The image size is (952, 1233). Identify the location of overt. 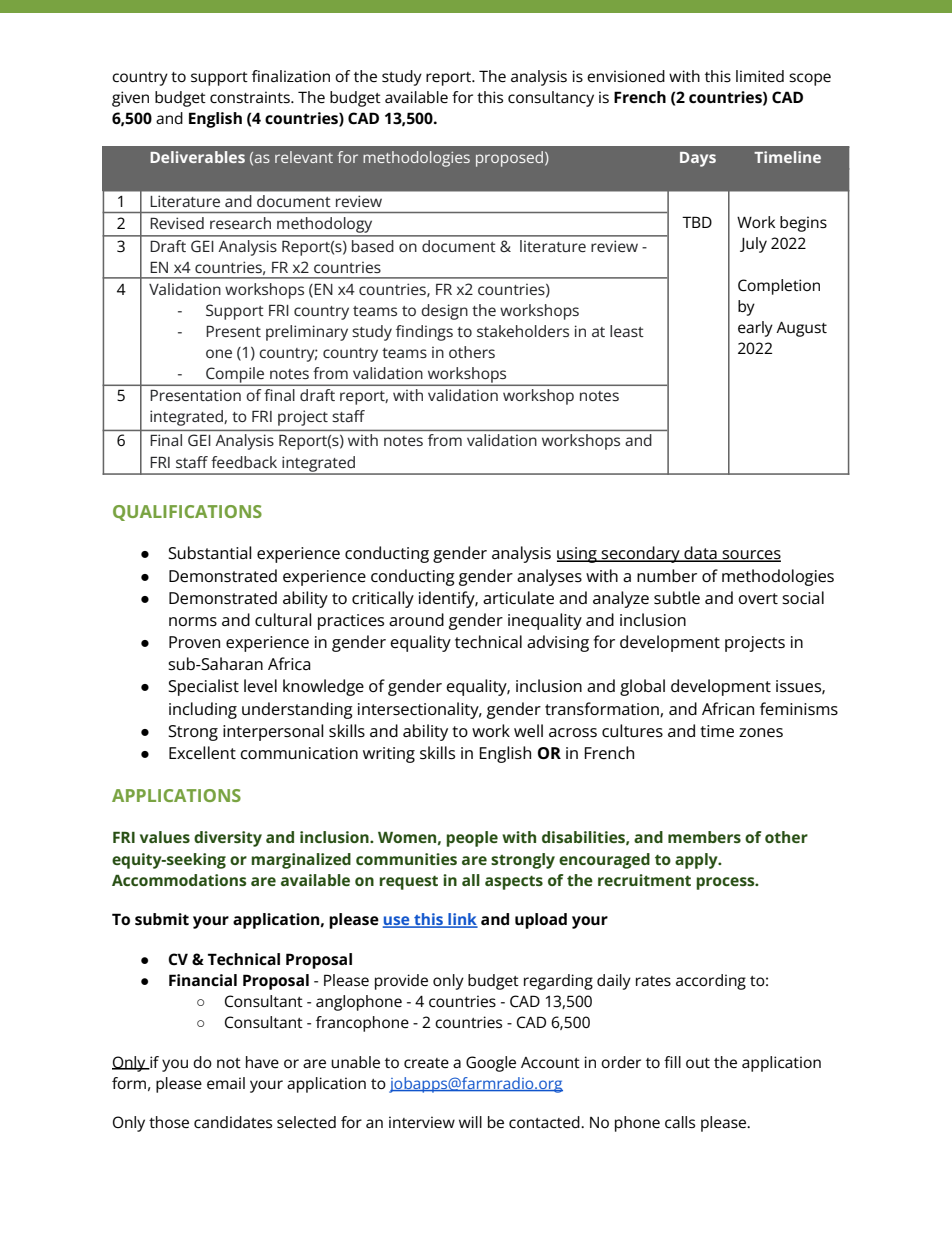
(758, 598).
